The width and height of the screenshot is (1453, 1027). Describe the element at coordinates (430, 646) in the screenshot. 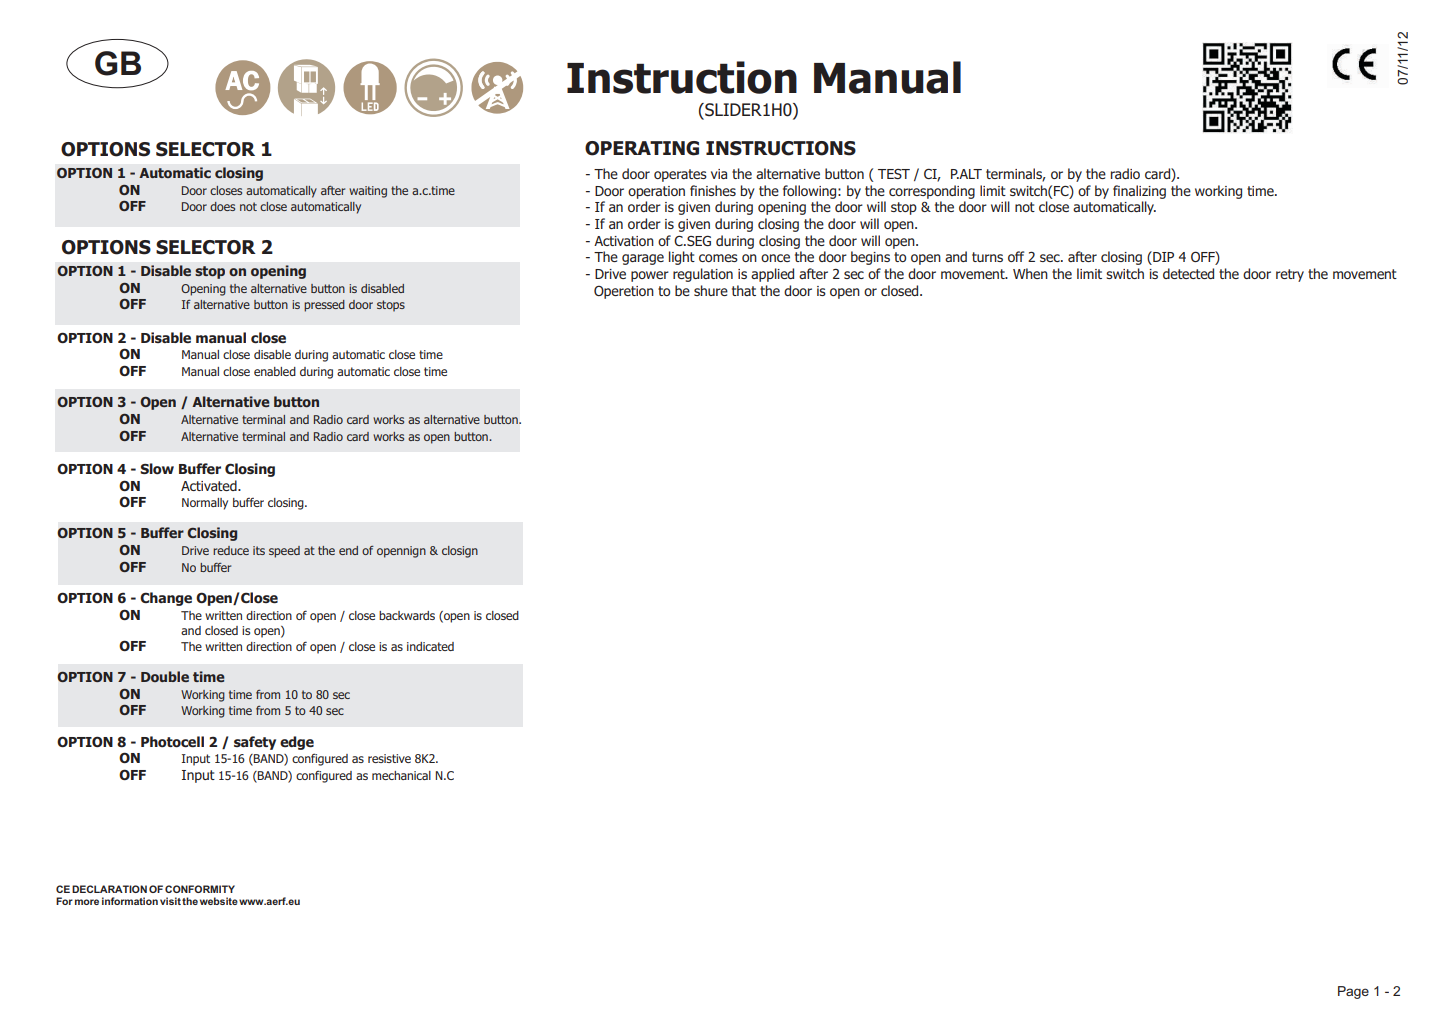

I see `indicated` at that location.
